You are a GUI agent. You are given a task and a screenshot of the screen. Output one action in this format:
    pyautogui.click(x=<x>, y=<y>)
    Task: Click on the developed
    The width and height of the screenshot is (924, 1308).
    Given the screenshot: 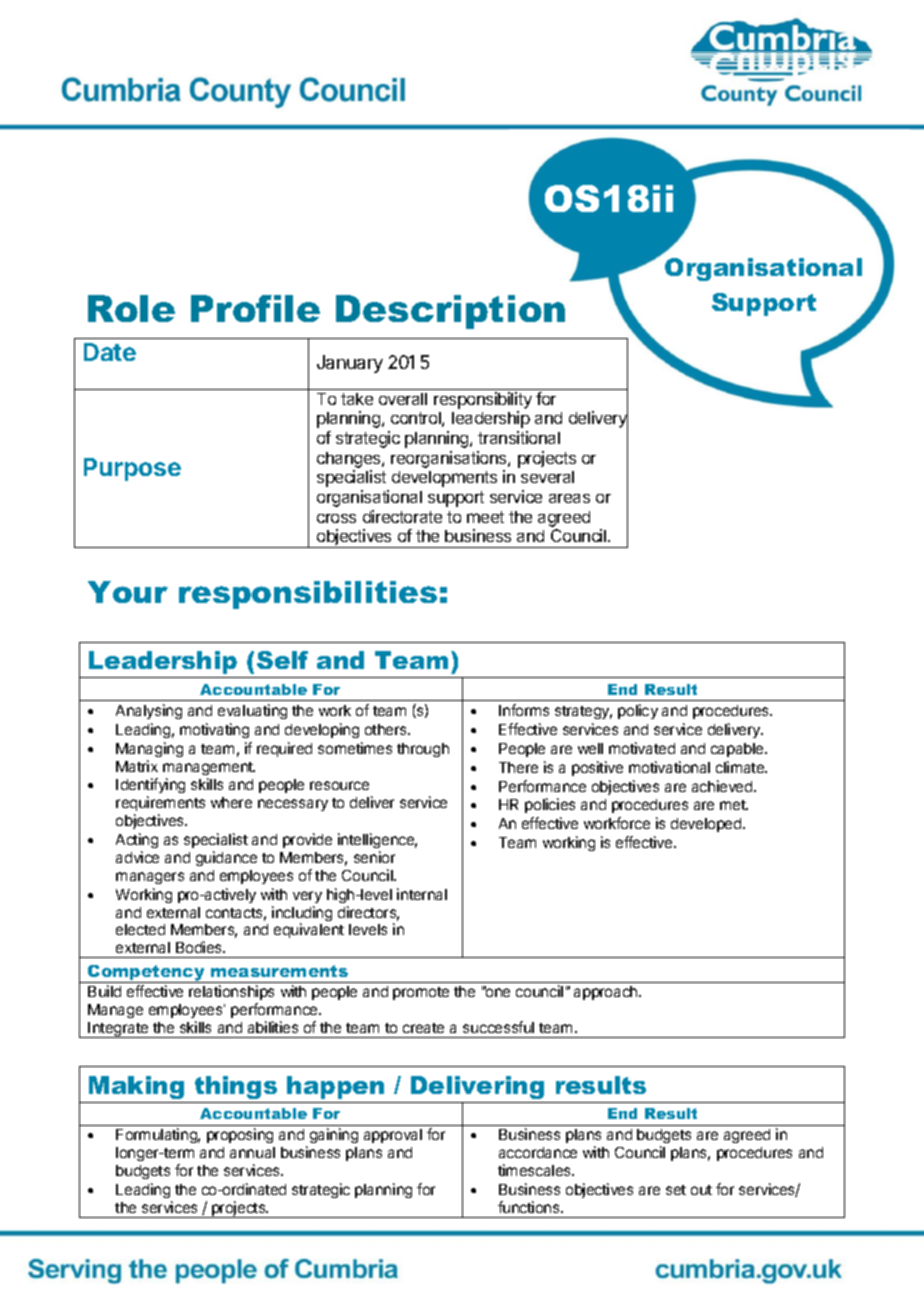 What is the action you would take?
    pyautogui.click(x=707, y=825)
